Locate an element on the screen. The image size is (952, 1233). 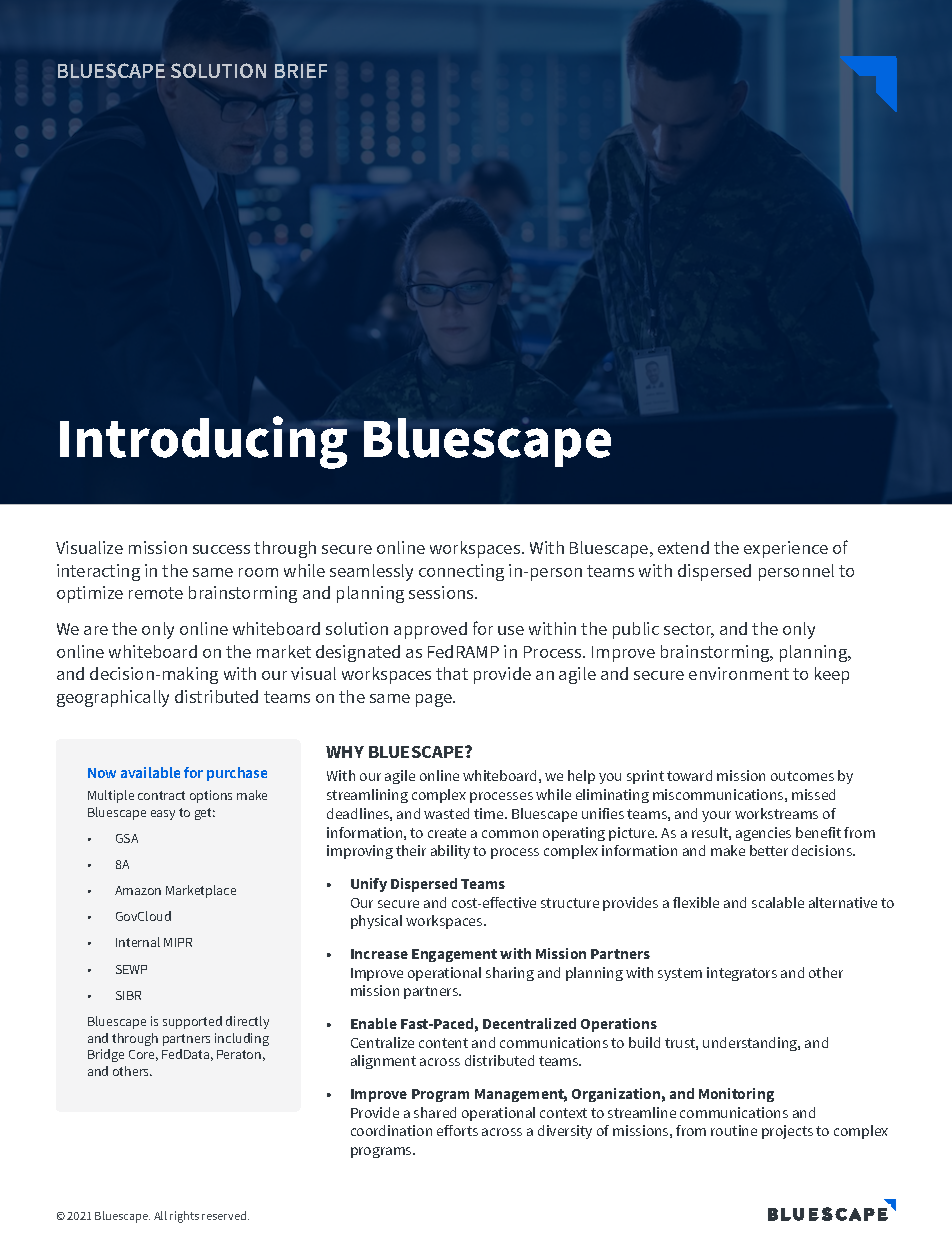
remote is located at coordinates (156, 593).
